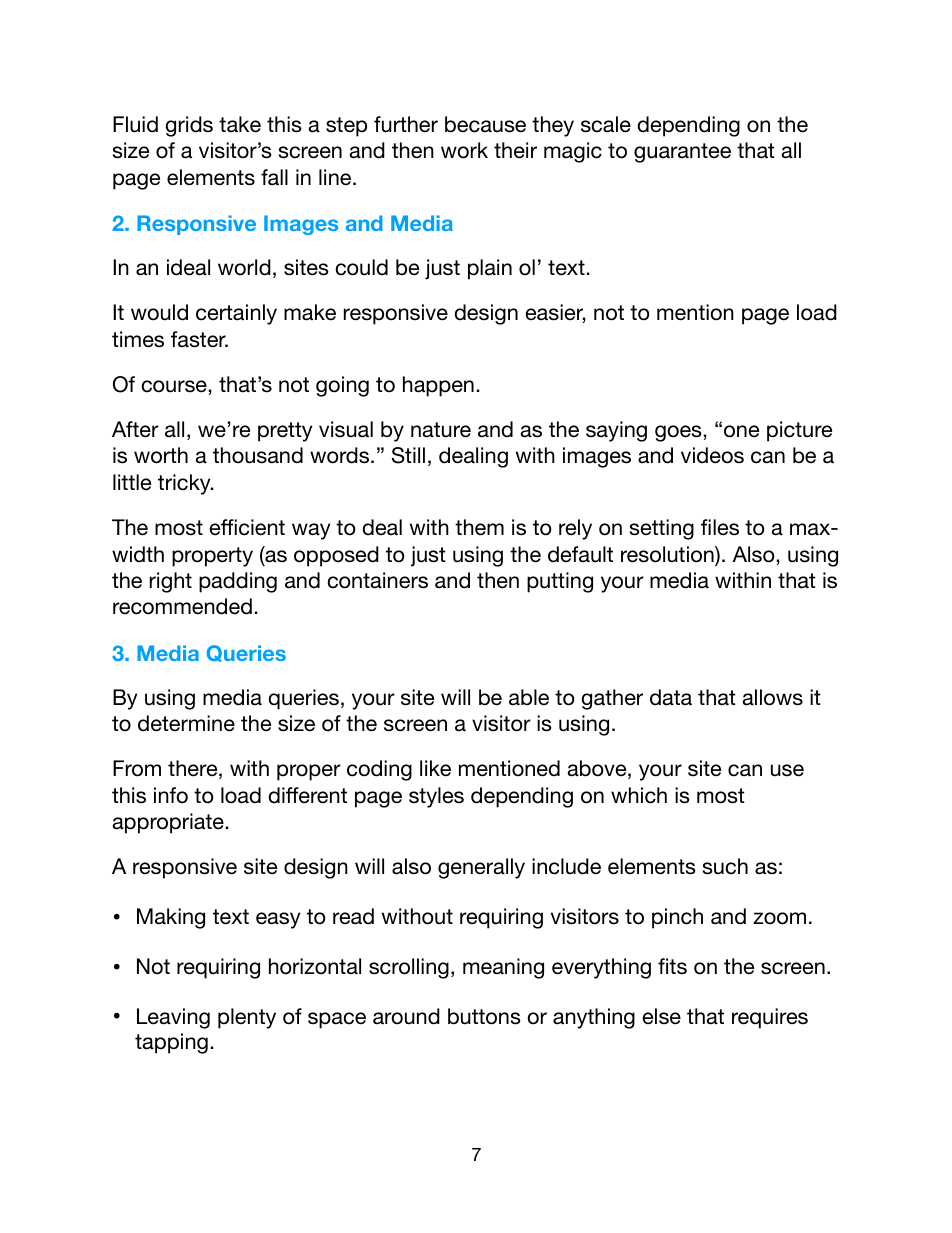 The height and width of the page is (1233, 952). What do you see at coordinates (406, 1016) in the page?
I see `around` at bounding box center [406, 1016].
